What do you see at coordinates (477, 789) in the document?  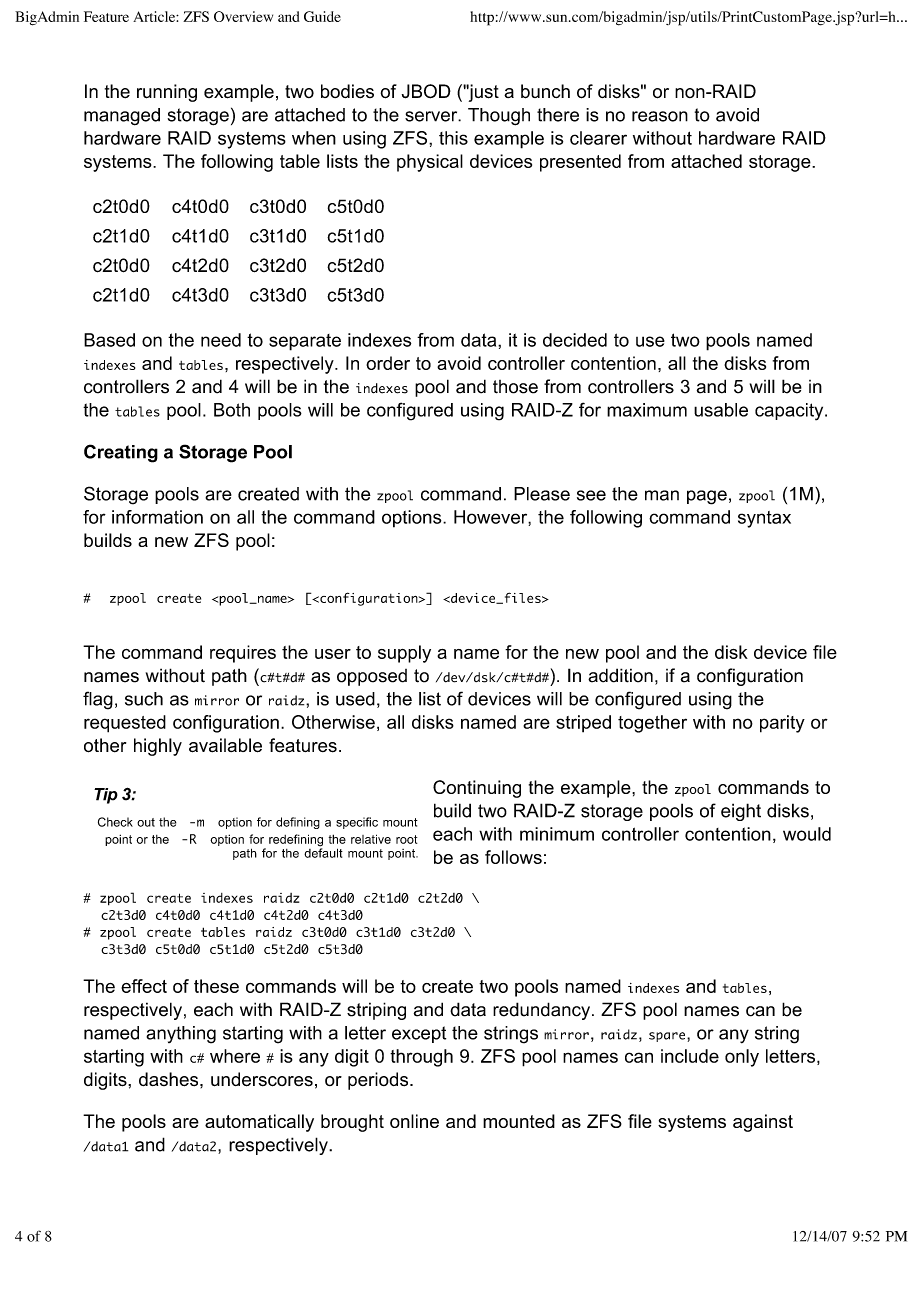 I see `Continuing` at bounding box center [477, 789].
